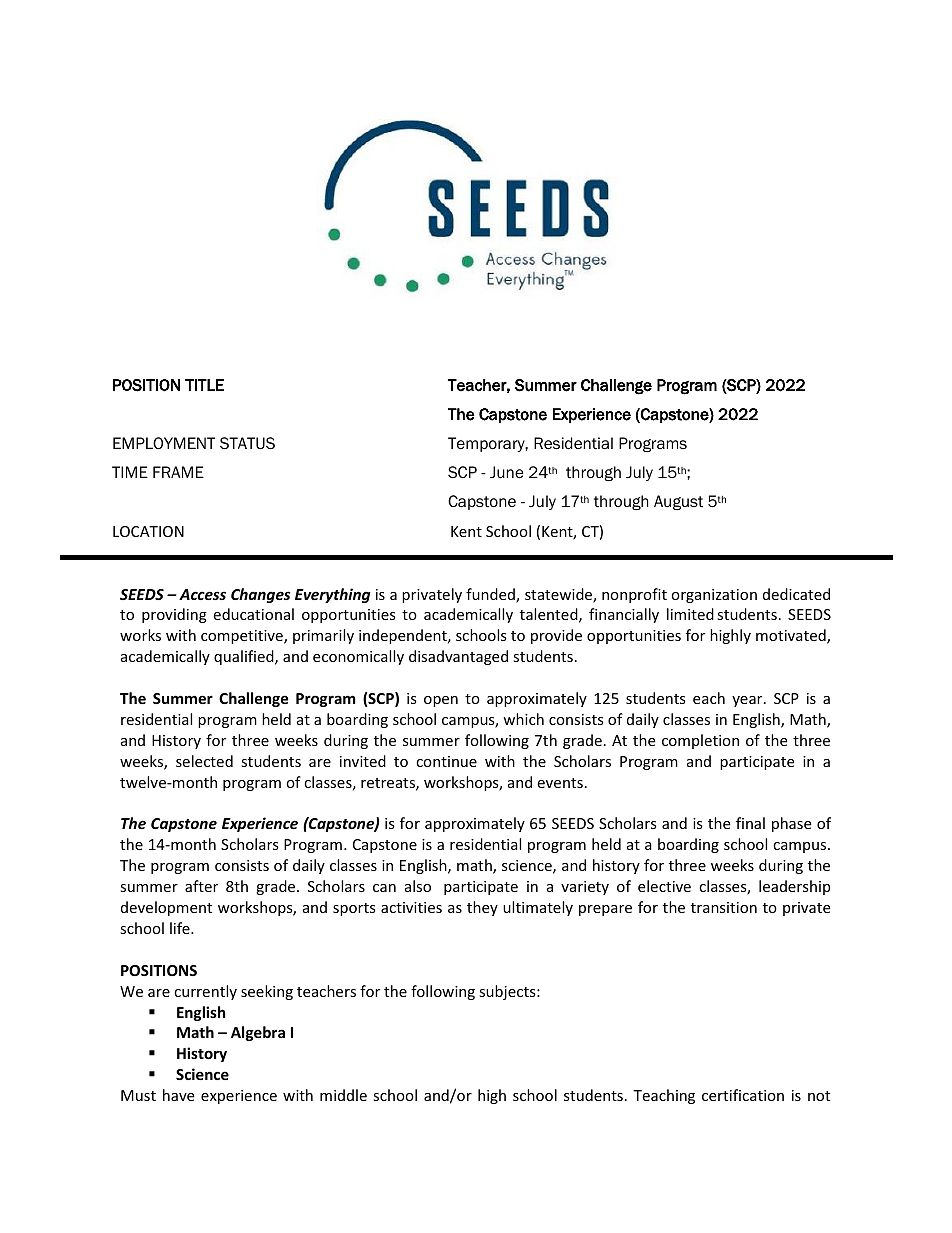  I want to click on TITLE, so click(204, 385).
